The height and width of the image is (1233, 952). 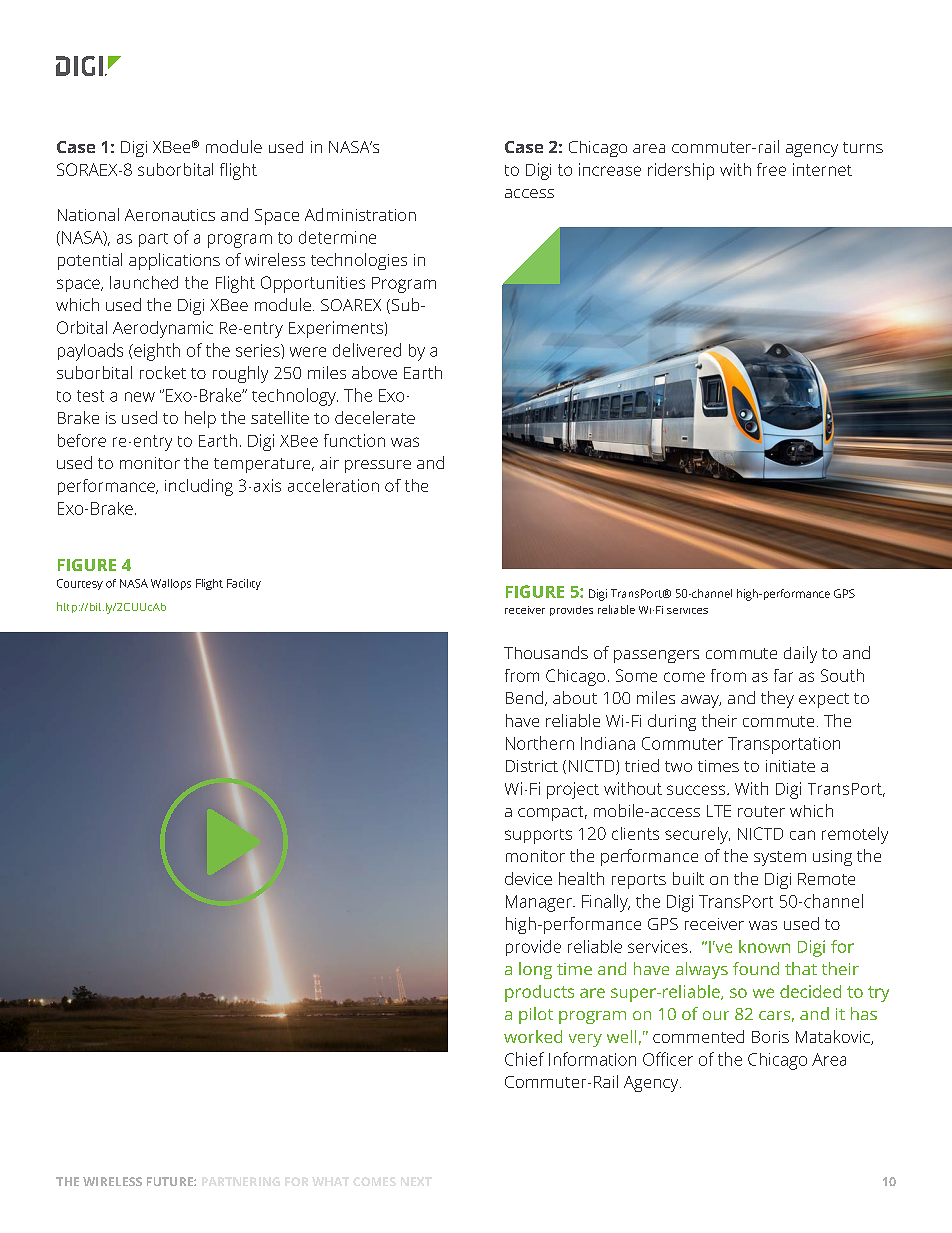 I want to click on FUTURE, so click(x=171, y=1181).
